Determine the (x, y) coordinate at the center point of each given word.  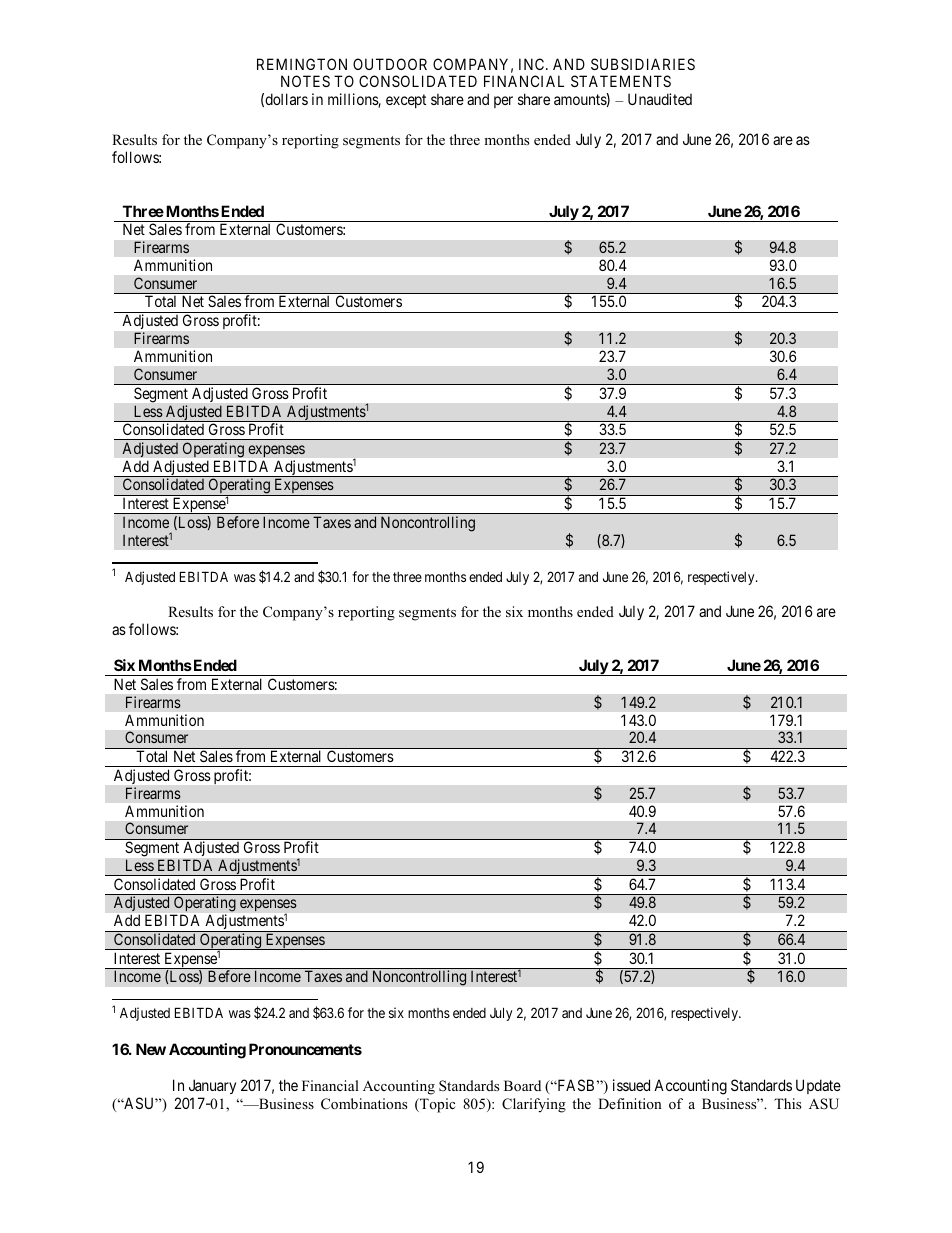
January (211, 1088)
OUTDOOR (390, 64)
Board (522, 1085)
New (151, 1049)
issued (631, 1085)
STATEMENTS (621, 81)
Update (818, 1086)
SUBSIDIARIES (643, 64)
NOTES (305, 81)
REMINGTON (302, 64)
